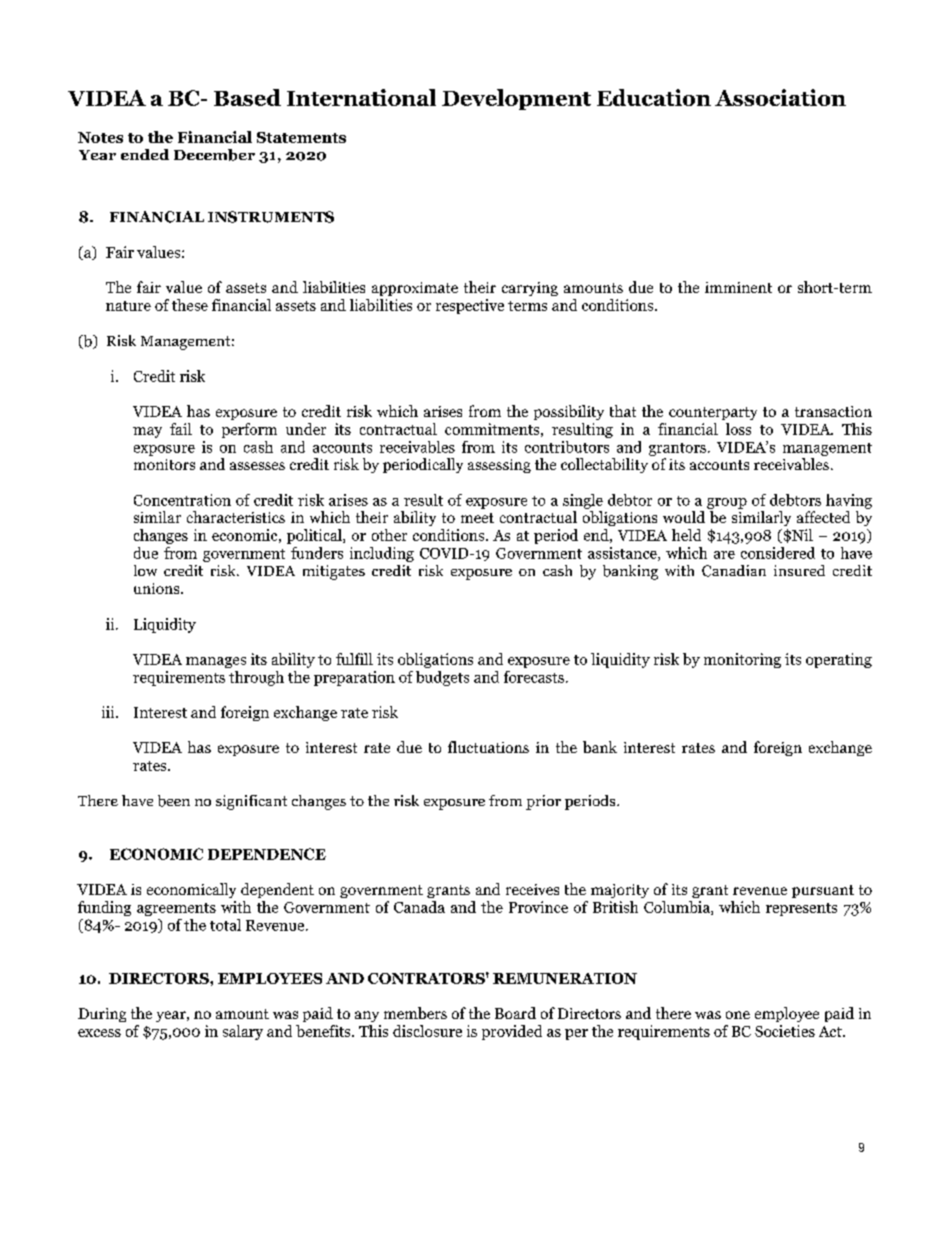  What do you see at coordinates (516, 99) in the image?
I see `Development` at bounding box center [516, 99].
